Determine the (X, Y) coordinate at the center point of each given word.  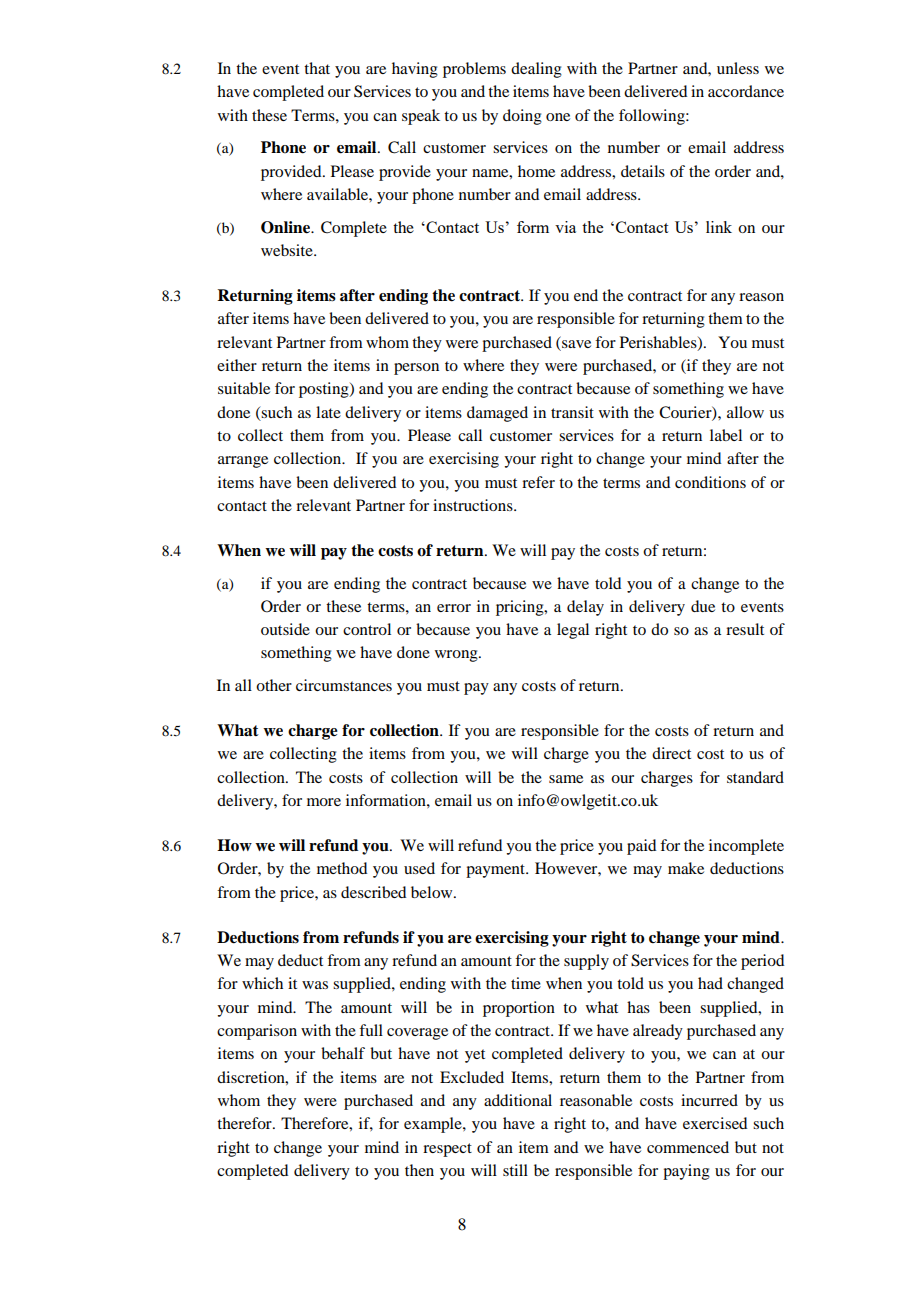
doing (522, 117)
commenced (688, 1147)
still (515, 1170)
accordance (746, 91)
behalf (343, 1053)
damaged (497, 414)
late (328, 412)
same (566, 779)
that (317, 68)
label (726, 435)
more (324, 802)
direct (671, 753)
